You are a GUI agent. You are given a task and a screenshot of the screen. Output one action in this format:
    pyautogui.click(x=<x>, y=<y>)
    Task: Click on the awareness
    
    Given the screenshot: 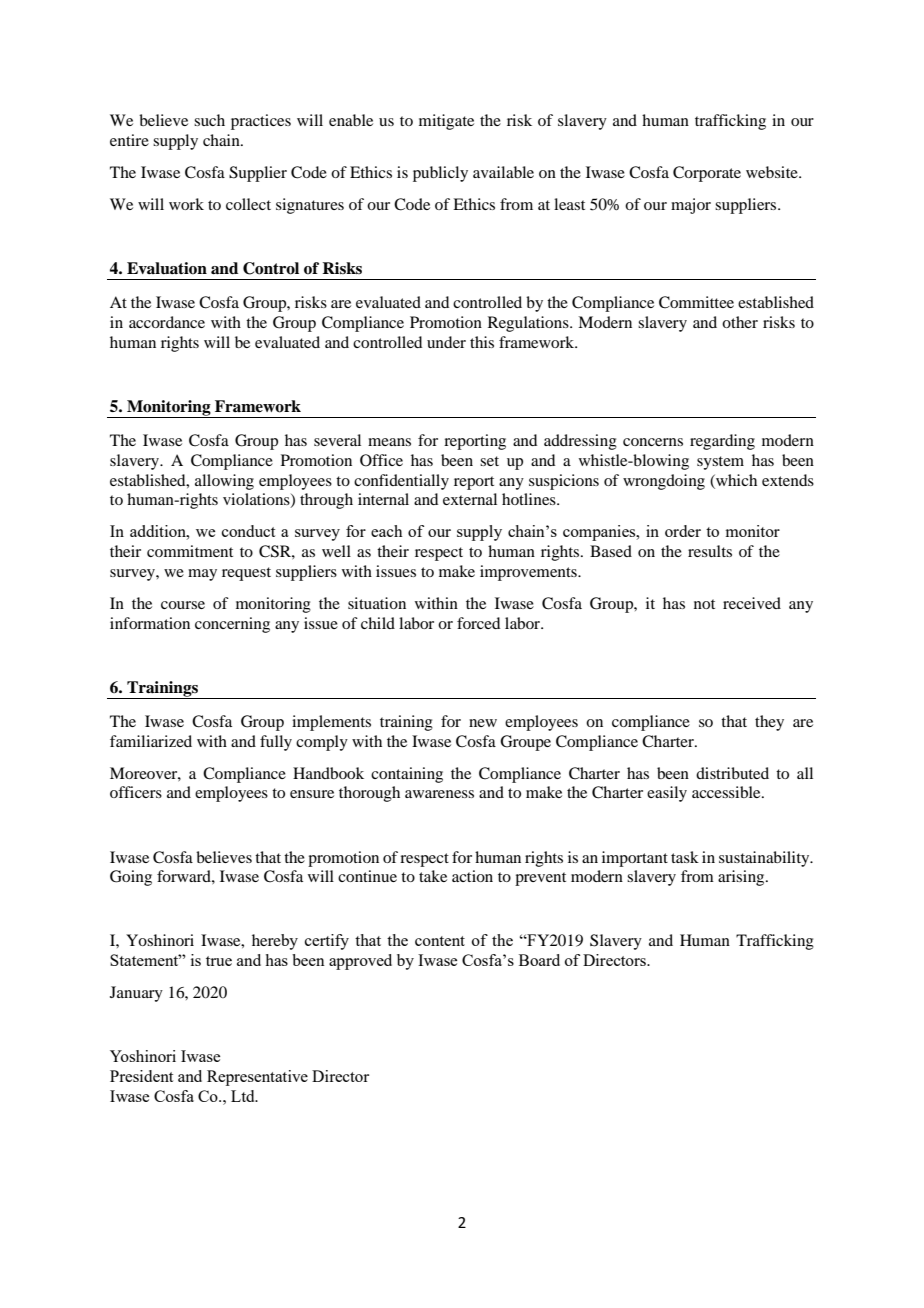 What is the action you would take?
    pyautogui.click(x=439, y=794)
